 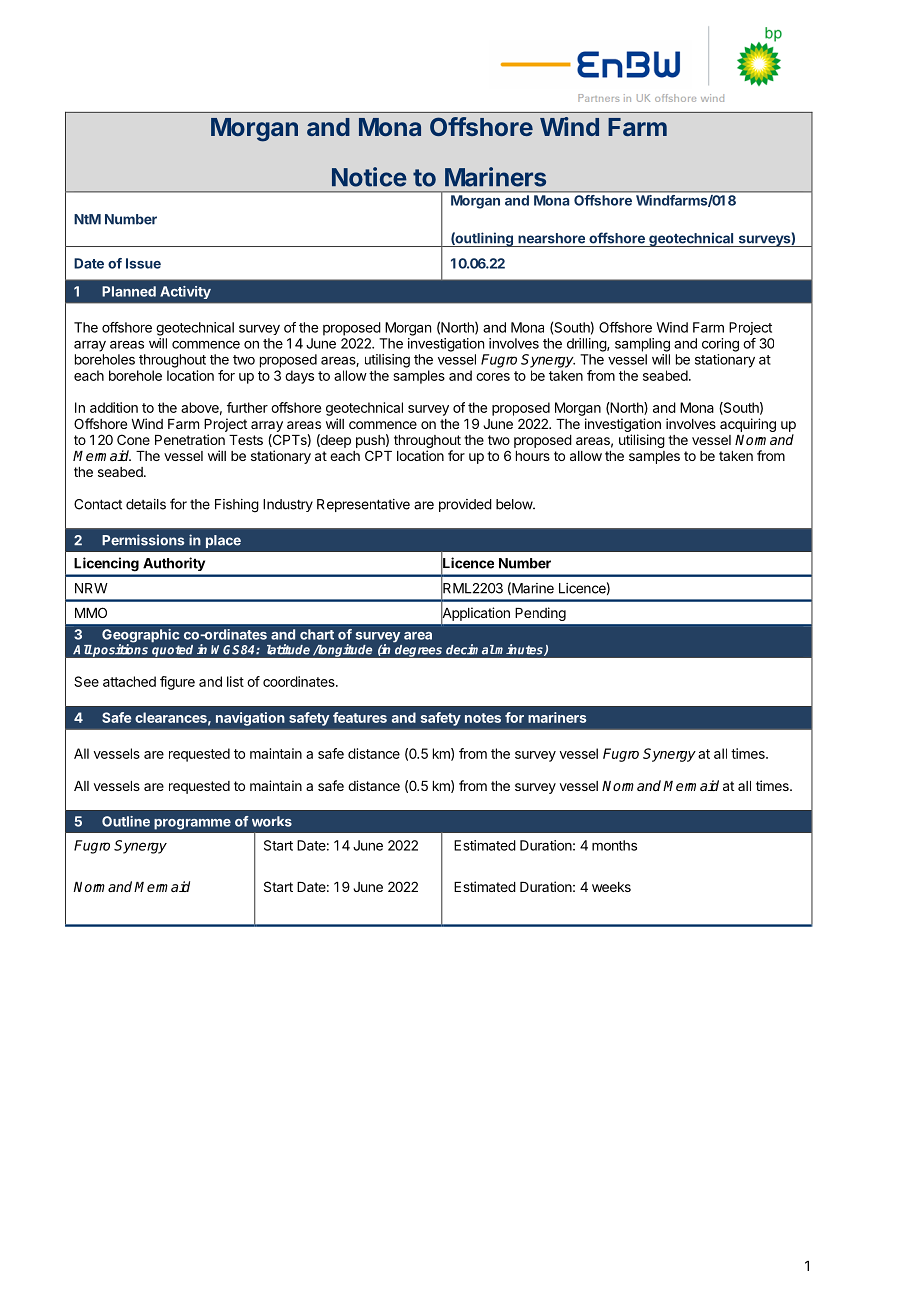 I want to click on Notice, so click(x=369, y=177).
